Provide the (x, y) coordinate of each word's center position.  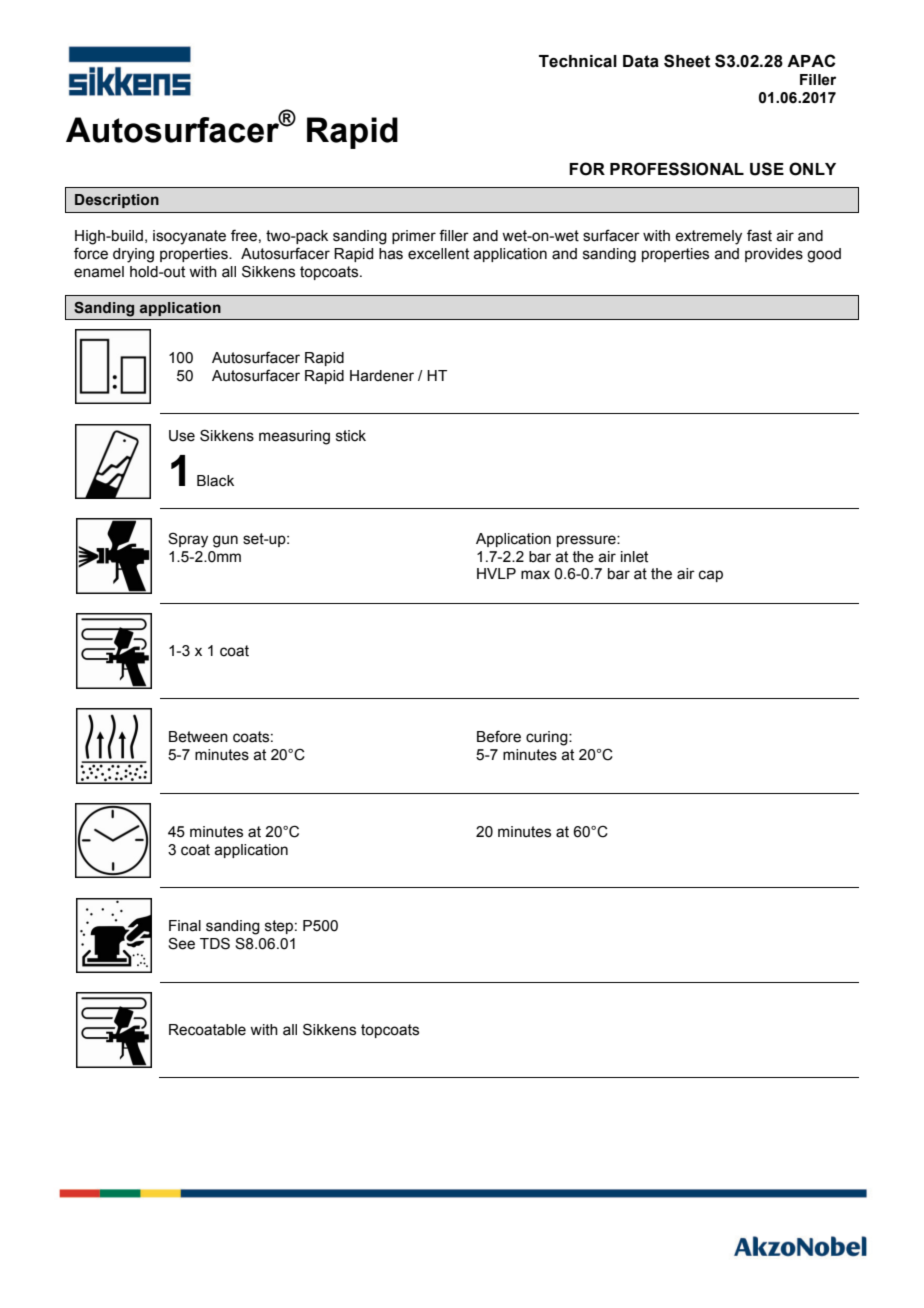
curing (548, 738)
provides (774, 255)
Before (499, 736)
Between (198, 737)
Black (215, 481)
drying (133, 255)
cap (711, 576)
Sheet (687, 61)
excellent (438, 254)
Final (185, 926)
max (535, 575)
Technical (578, 61)
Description (117, 201)
